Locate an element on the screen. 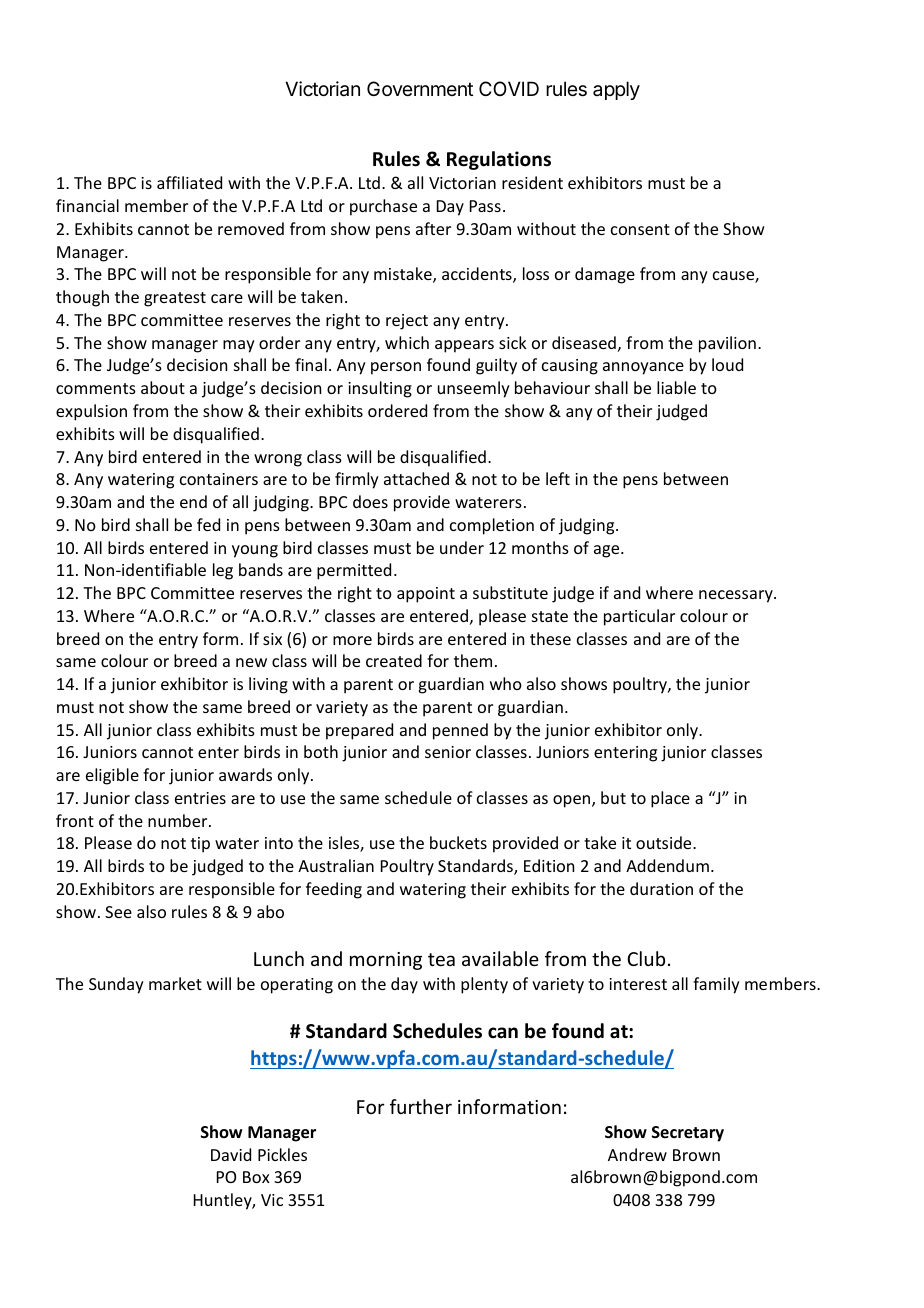 The image size is (924, 1308). apply is located at coordinates (616, 90).
